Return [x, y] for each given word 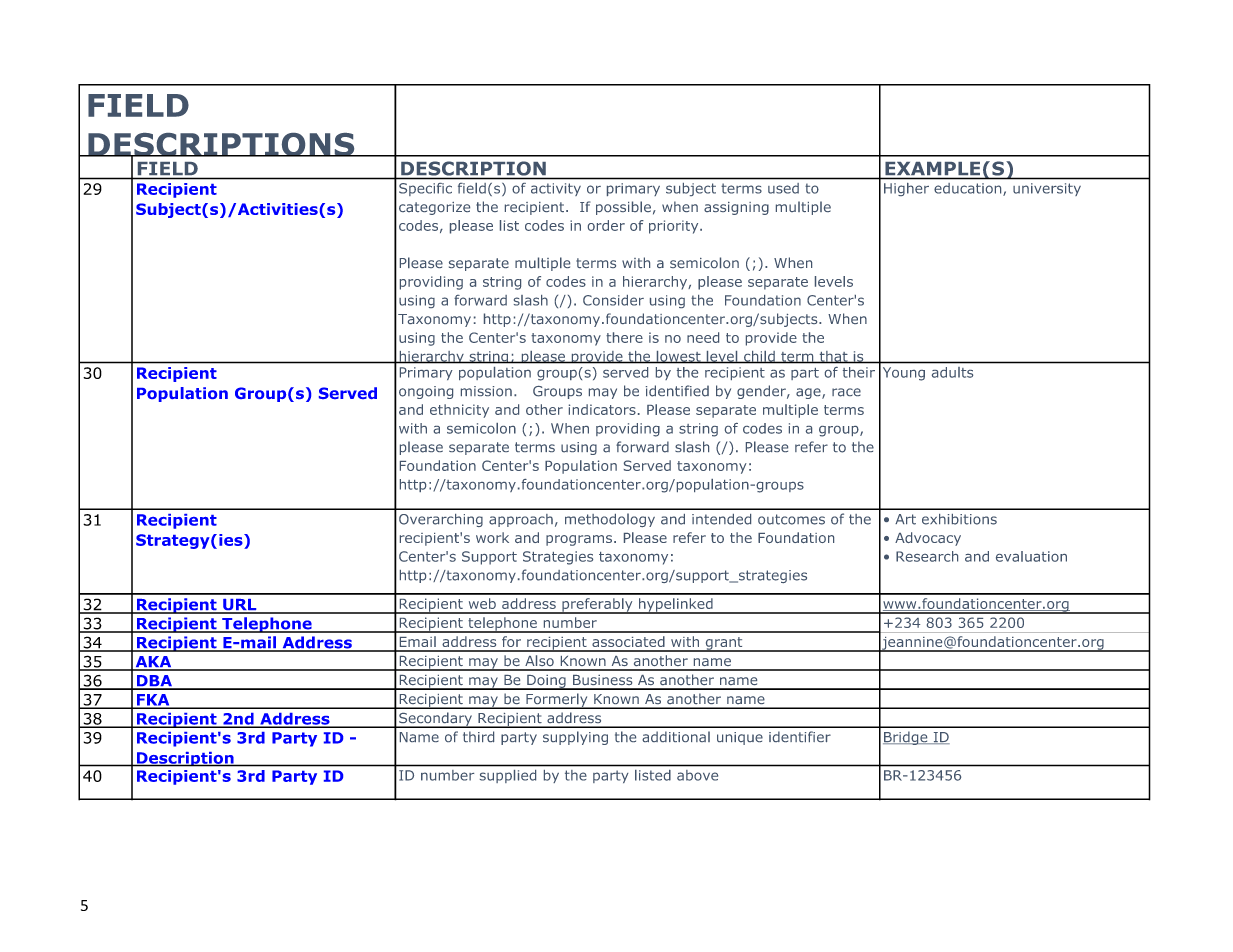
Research [927, 556]
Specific [425, 189]
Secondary [435, 720]
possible [623, 208]
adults [952, 372]
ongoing [426, 392]
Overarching [441, 520]
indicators [602, 409]
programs [579, 540]
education [969, 189]
